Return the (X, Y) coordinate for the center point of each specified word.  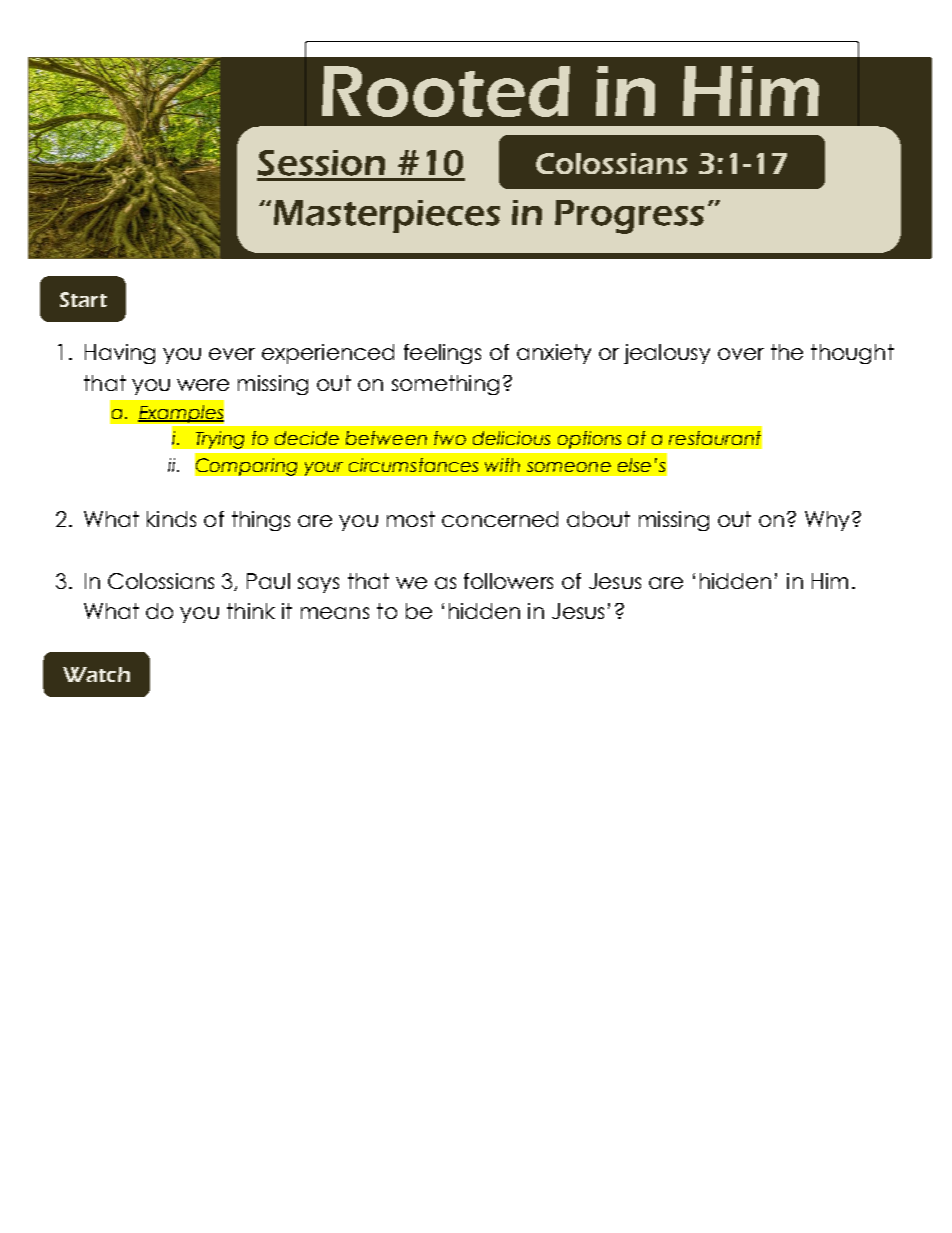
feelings (442, 354)
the (787, 352)
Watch (96, 674)
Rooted (446, 91)
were (203, 385)
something (445, 385)
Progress (629, 217)
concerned (500, 519)
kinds (171, 519)
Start (83, 299)
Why (827, 521)
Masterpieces (387, 216)
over (741, 354)
